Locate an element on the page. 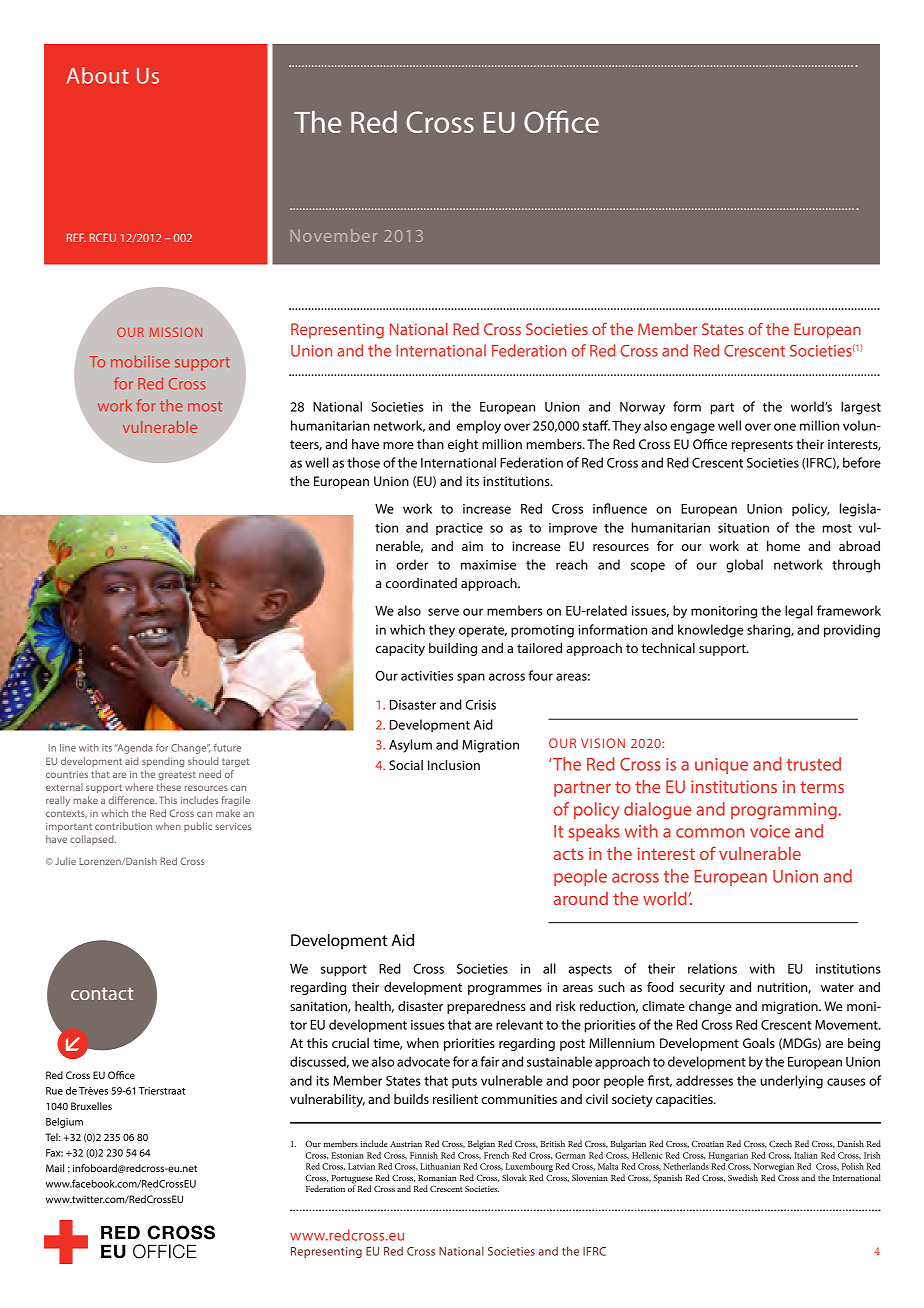 The height and width of the document is (1308, 924). November is located at coordinates (334, 235).
